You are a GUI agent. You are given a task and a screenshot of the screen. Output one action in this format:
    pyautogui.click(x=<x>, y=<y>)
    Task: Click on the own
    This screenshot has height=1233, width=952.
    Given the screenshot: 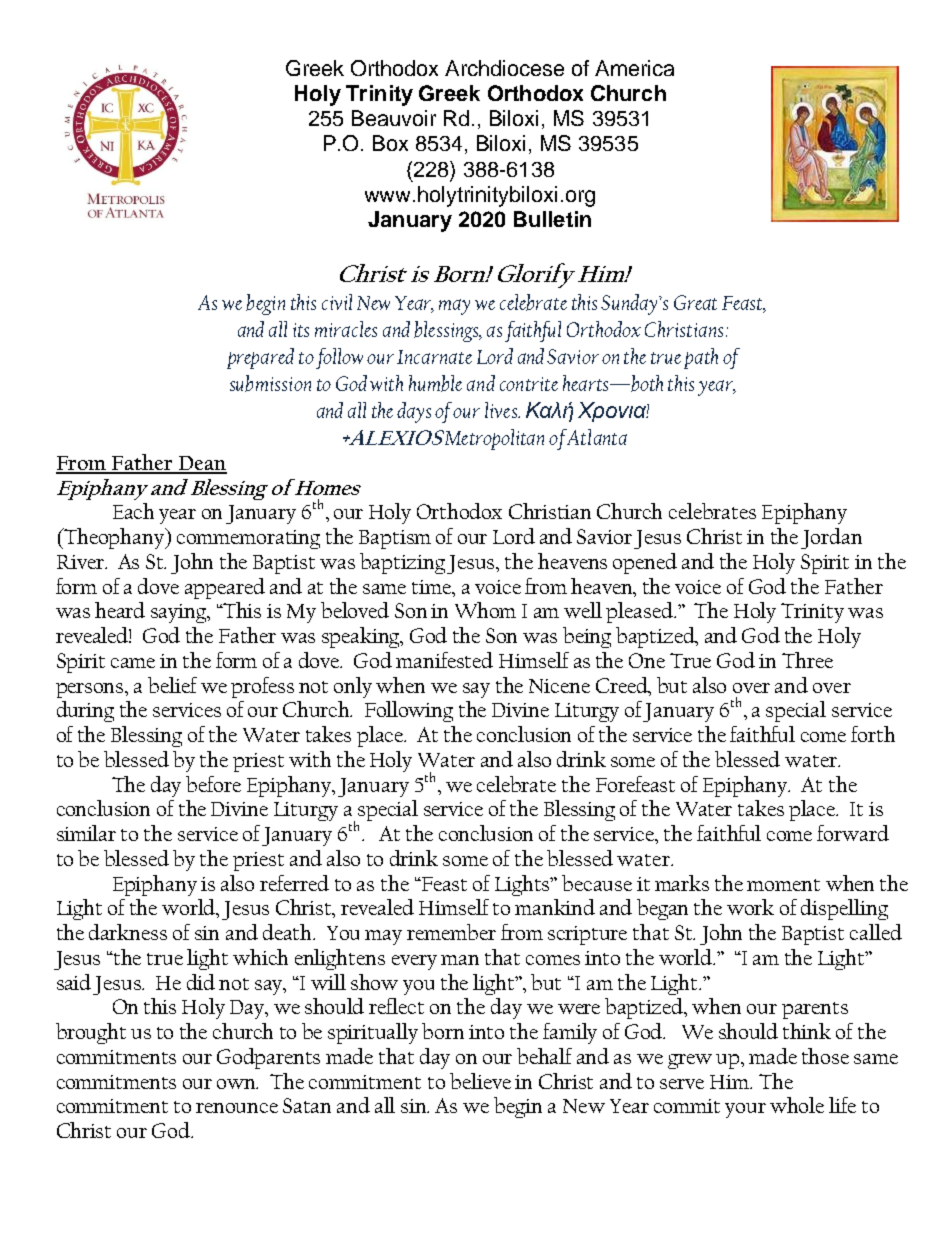 What is the action you would take?
    pyautogui.click(x=237, y=1084)
